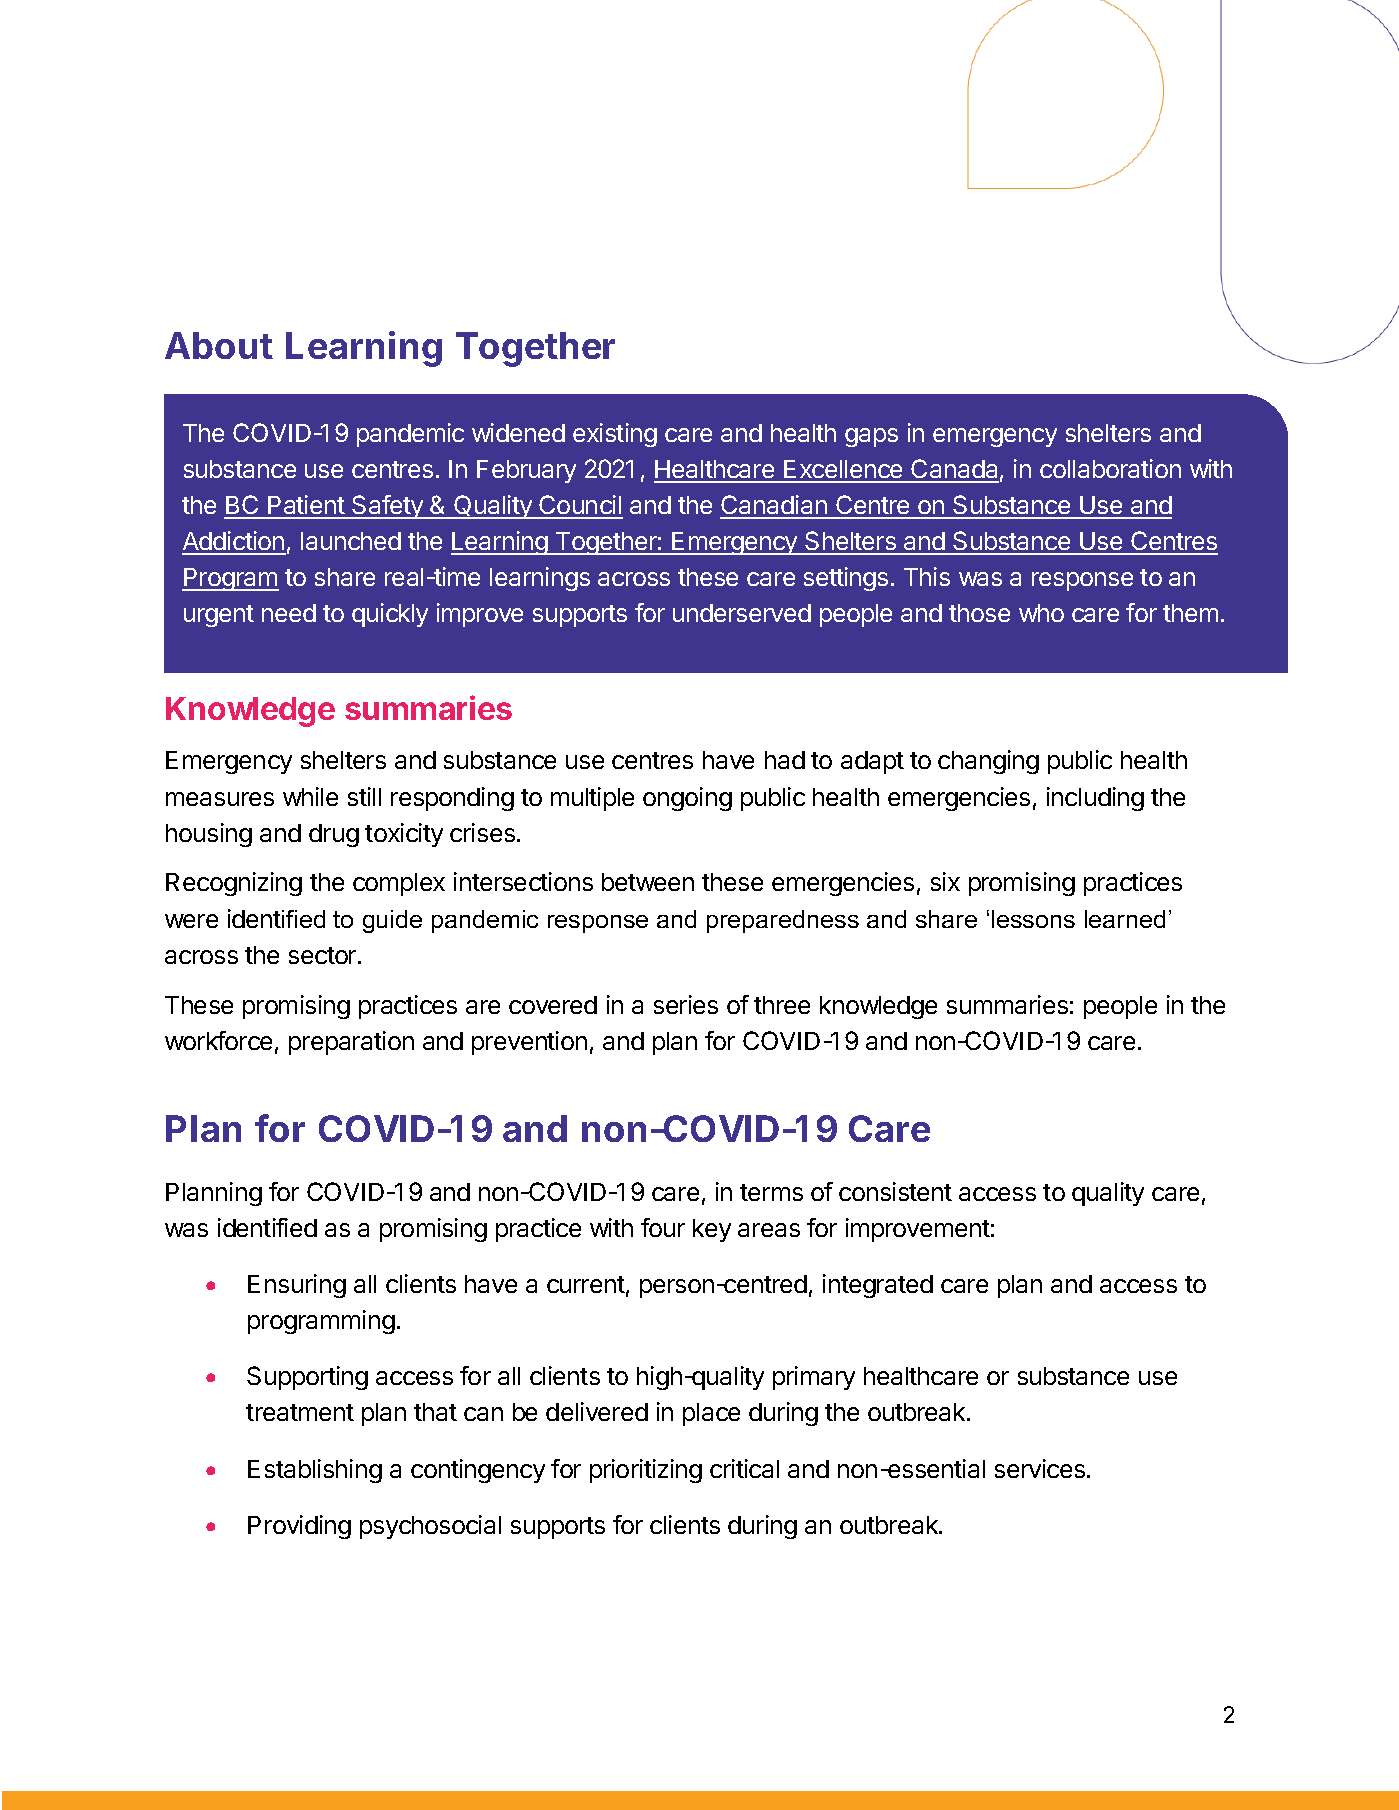  I want to click on who, so click(1041, 613).
